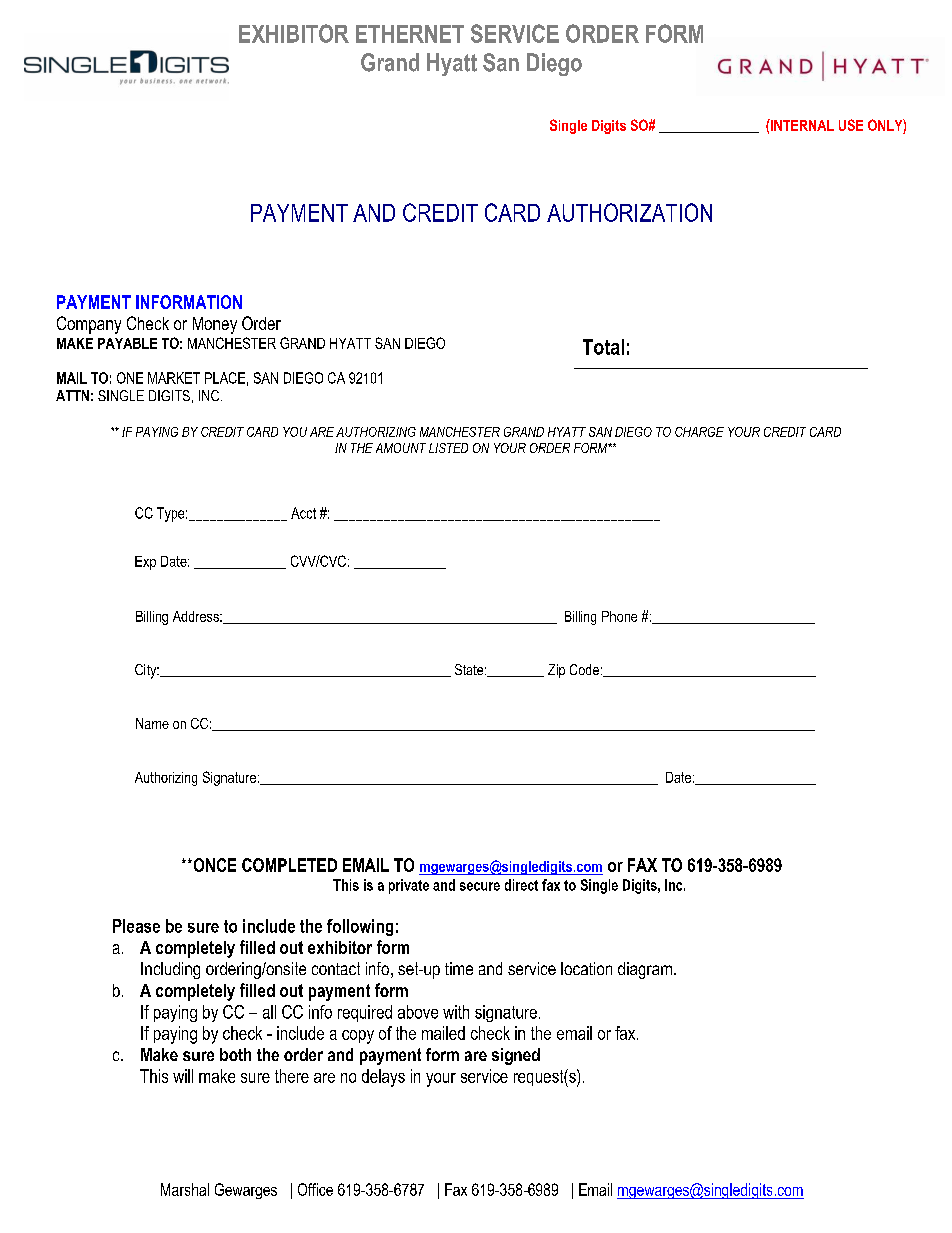 The width and height of the page is (952, 1233). I want to click on diagram, so click(645, 970).
